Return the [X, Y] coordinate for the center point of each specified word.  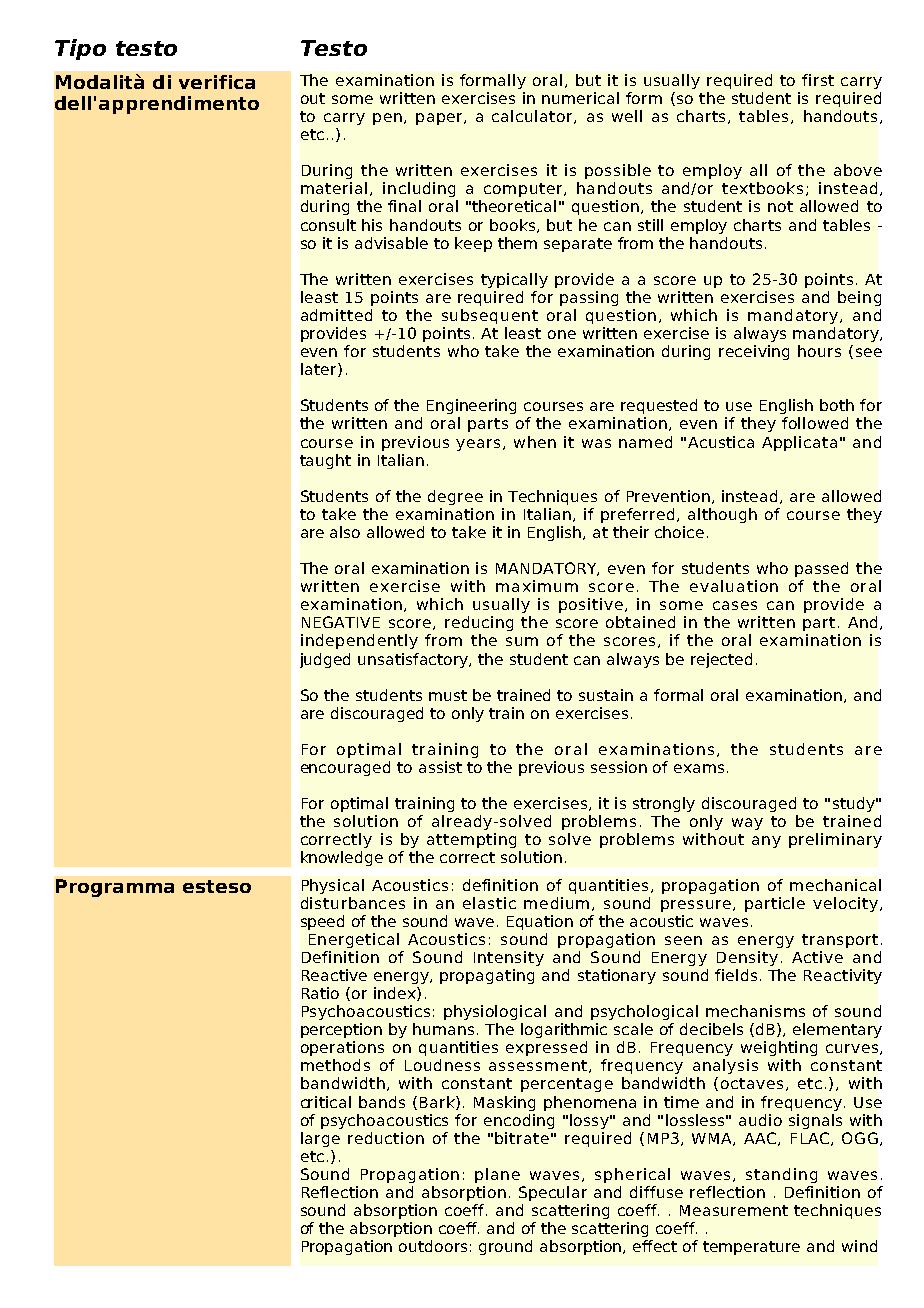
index [396, 994]
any [766, 842]
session [619, 767]
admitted [336, 315]
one [562, 334]
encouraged [345, 768]
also [345, 532]
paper [440, 119]
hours [819, 351]
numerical [580, 98]
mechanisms [755, 1011]
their [631, 532]
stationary [617, 976]
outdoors [433, 1246]
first [818, 80]
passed [821, 569]
